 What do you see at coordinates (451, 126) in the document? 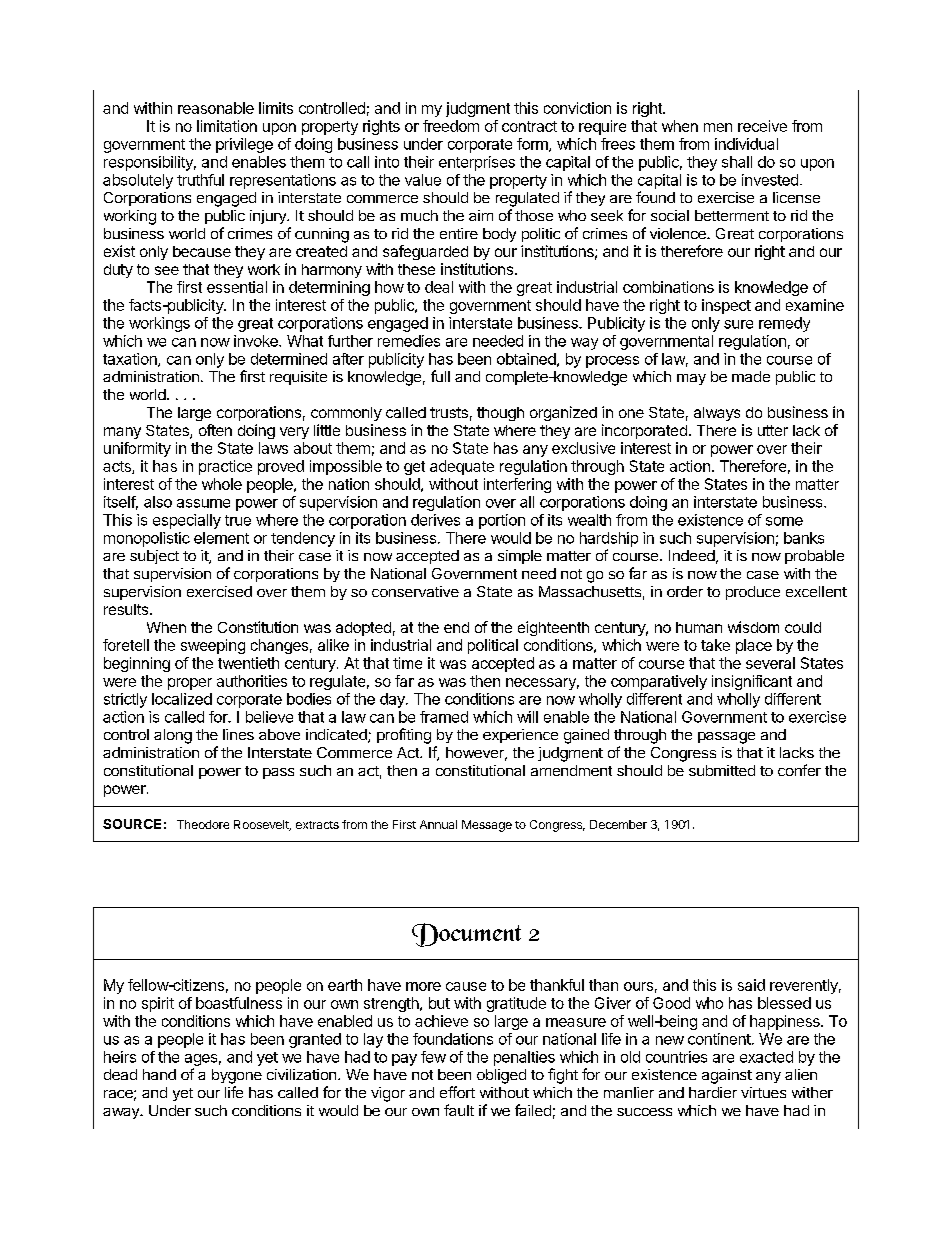
I see `freedom` at bounding box center [451, 126].
